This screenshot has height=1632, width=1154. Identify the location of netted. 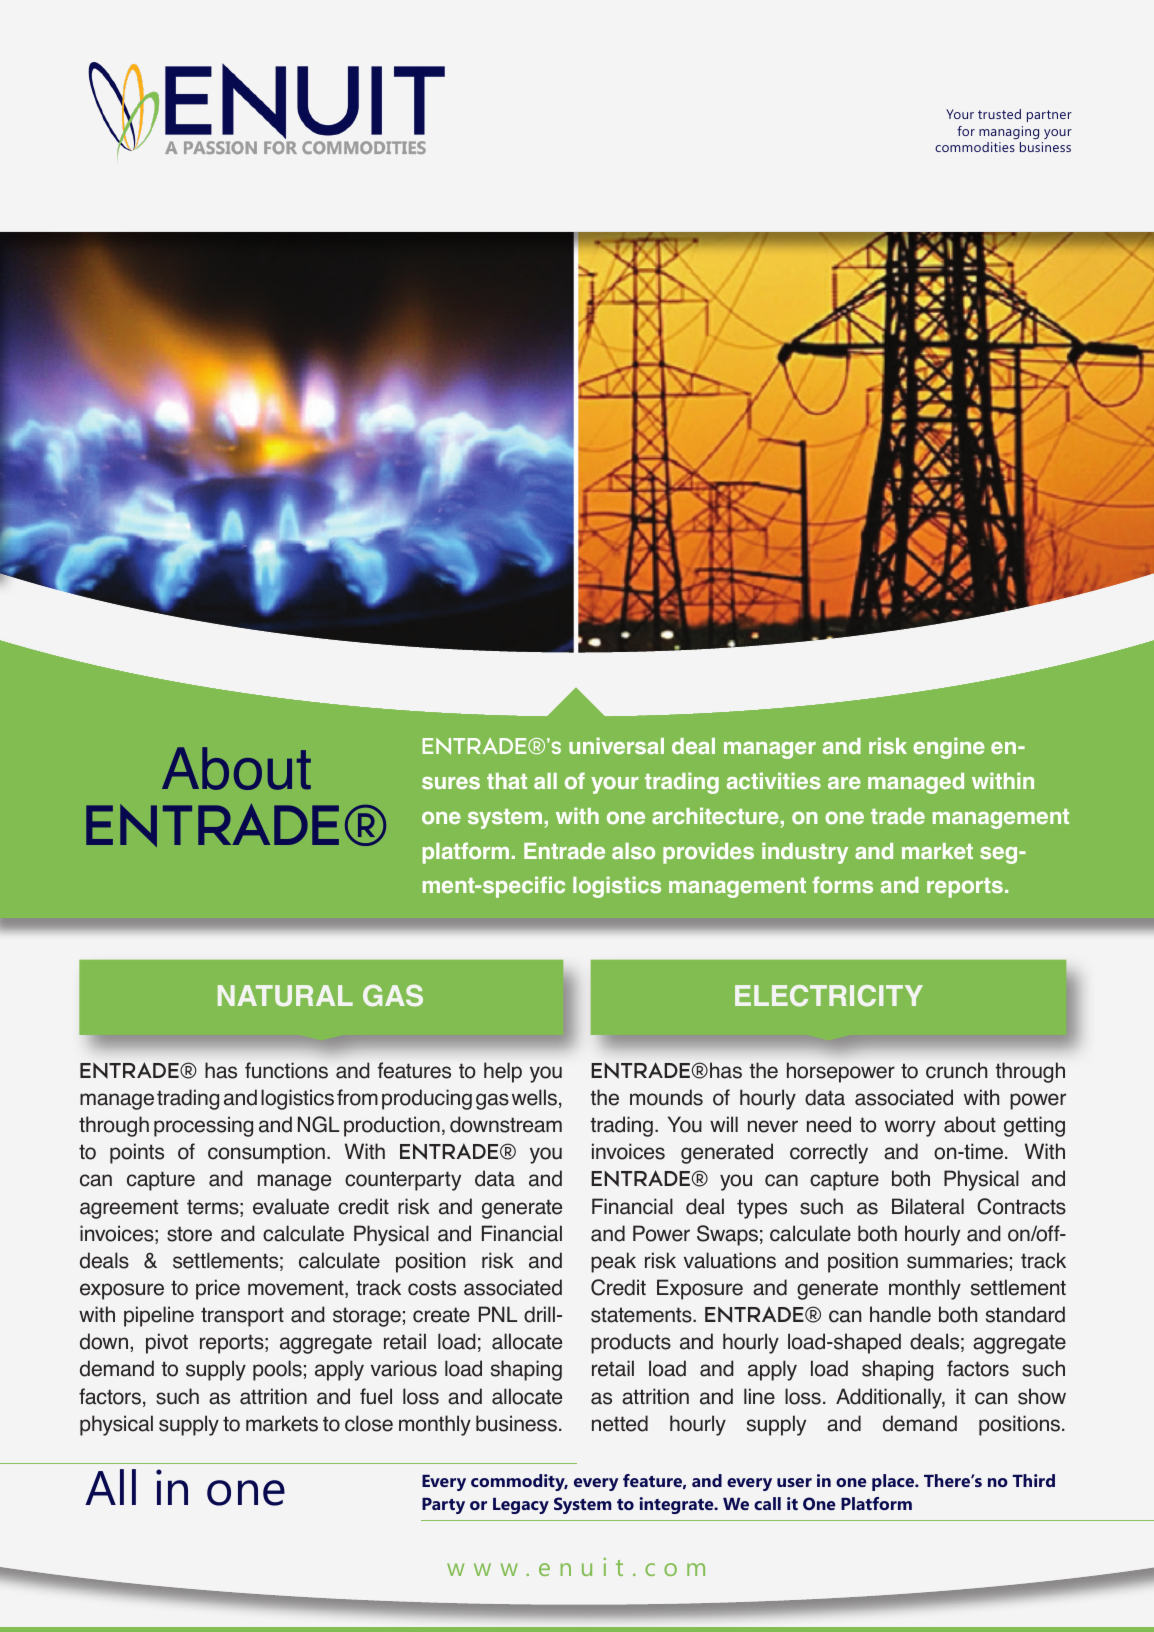
(620, 1423).
